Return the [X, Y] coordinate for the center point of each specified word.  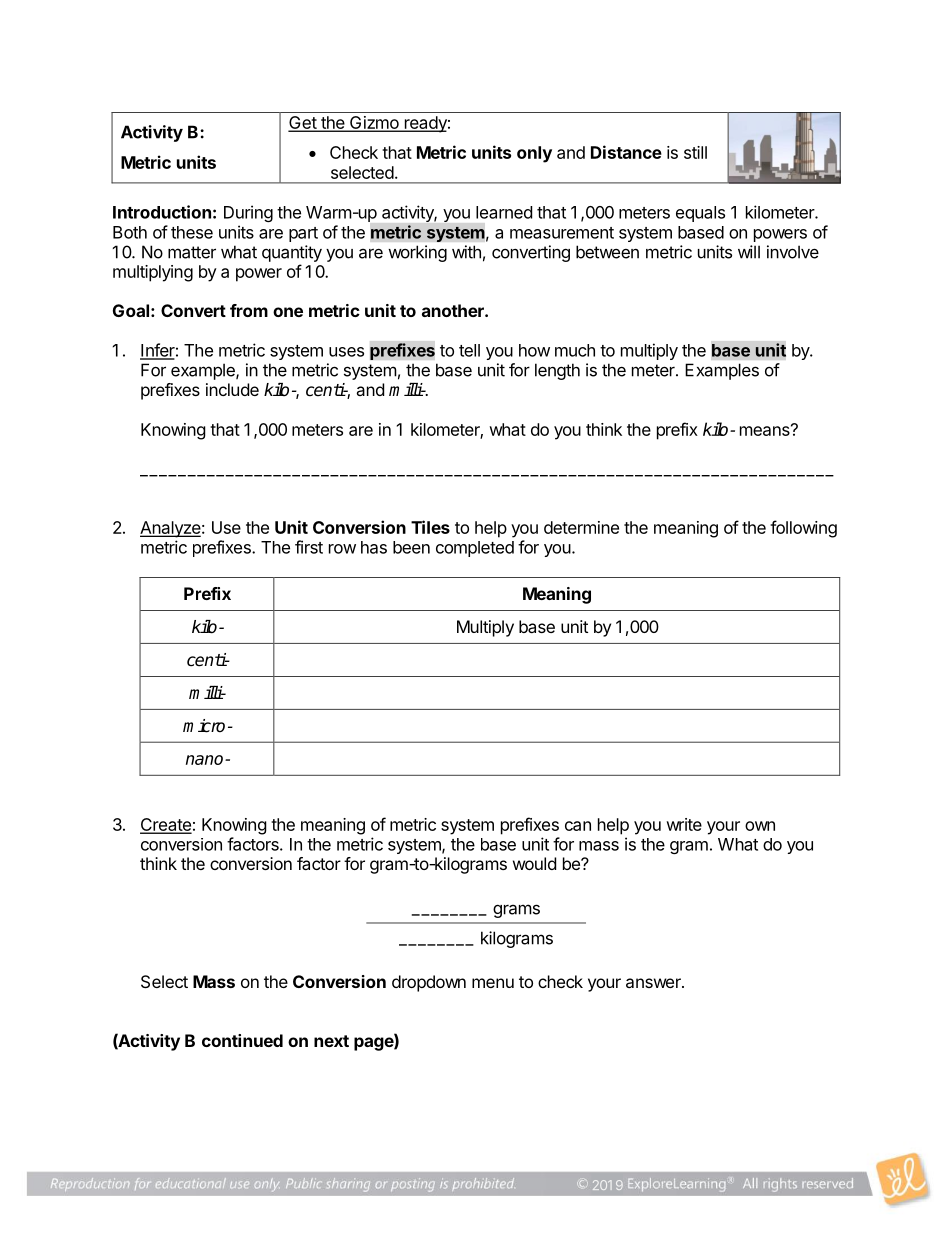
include [232, 389]
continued [242, 1040]
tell [469, 350]
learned [504, 212]
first [309, 547]
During [248, 213]
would [534, 863]
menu [493, 983]
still [695, 152]
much [575, 350]
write [684, 824]
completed [475, 549]
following [803, 529]
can [578, 826]
